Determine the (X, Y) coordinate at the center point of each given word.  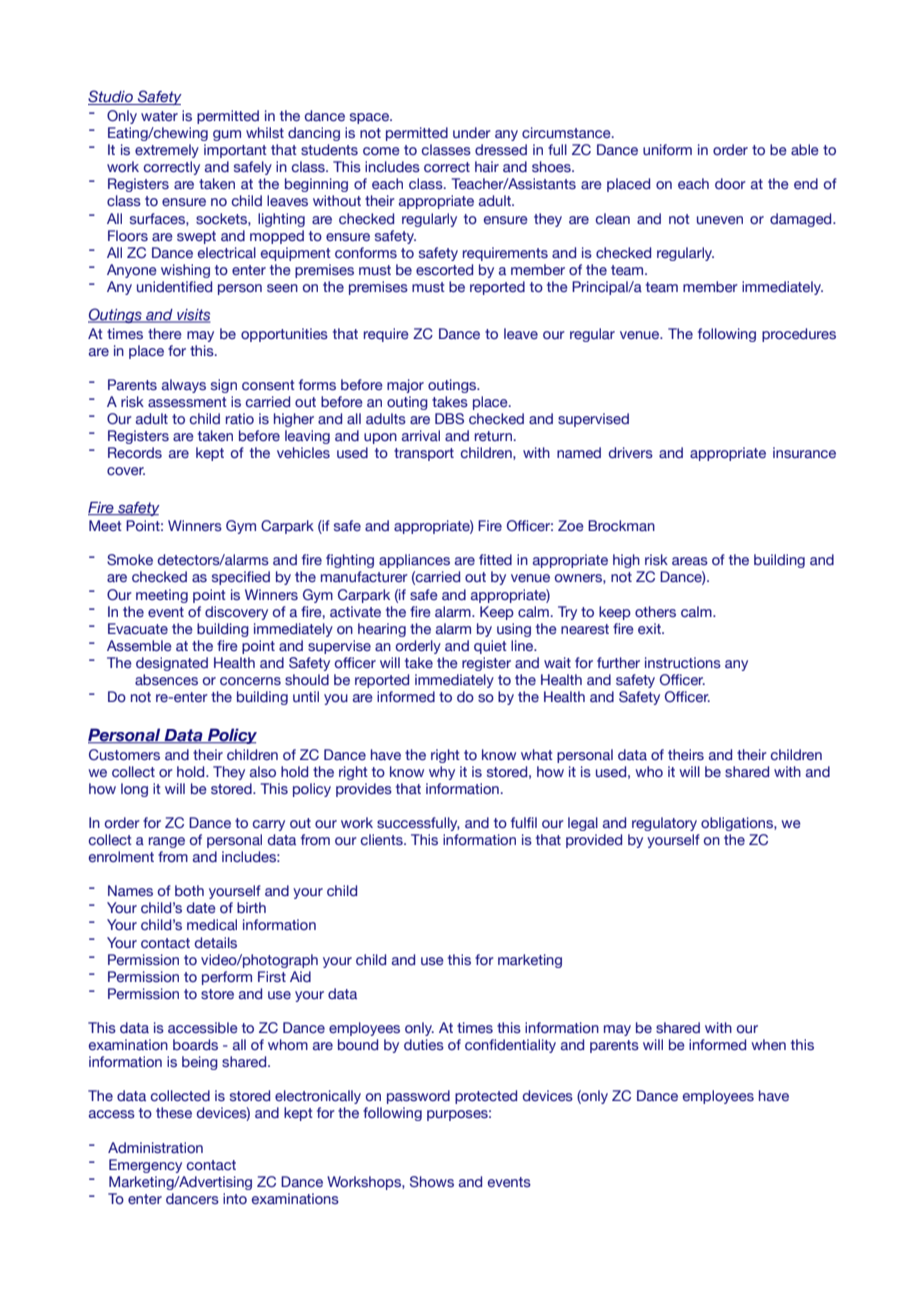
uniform (667, 149)
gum (227, 135)
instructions (683, 662)
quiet (490, 647)
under (472, 132)
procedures (799, 335)
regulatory (664, 824)
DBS (449, 418)
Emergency (145, 1166)
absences (166, 679)
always (184, 386)
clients (383, 840)
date (201, 907)
